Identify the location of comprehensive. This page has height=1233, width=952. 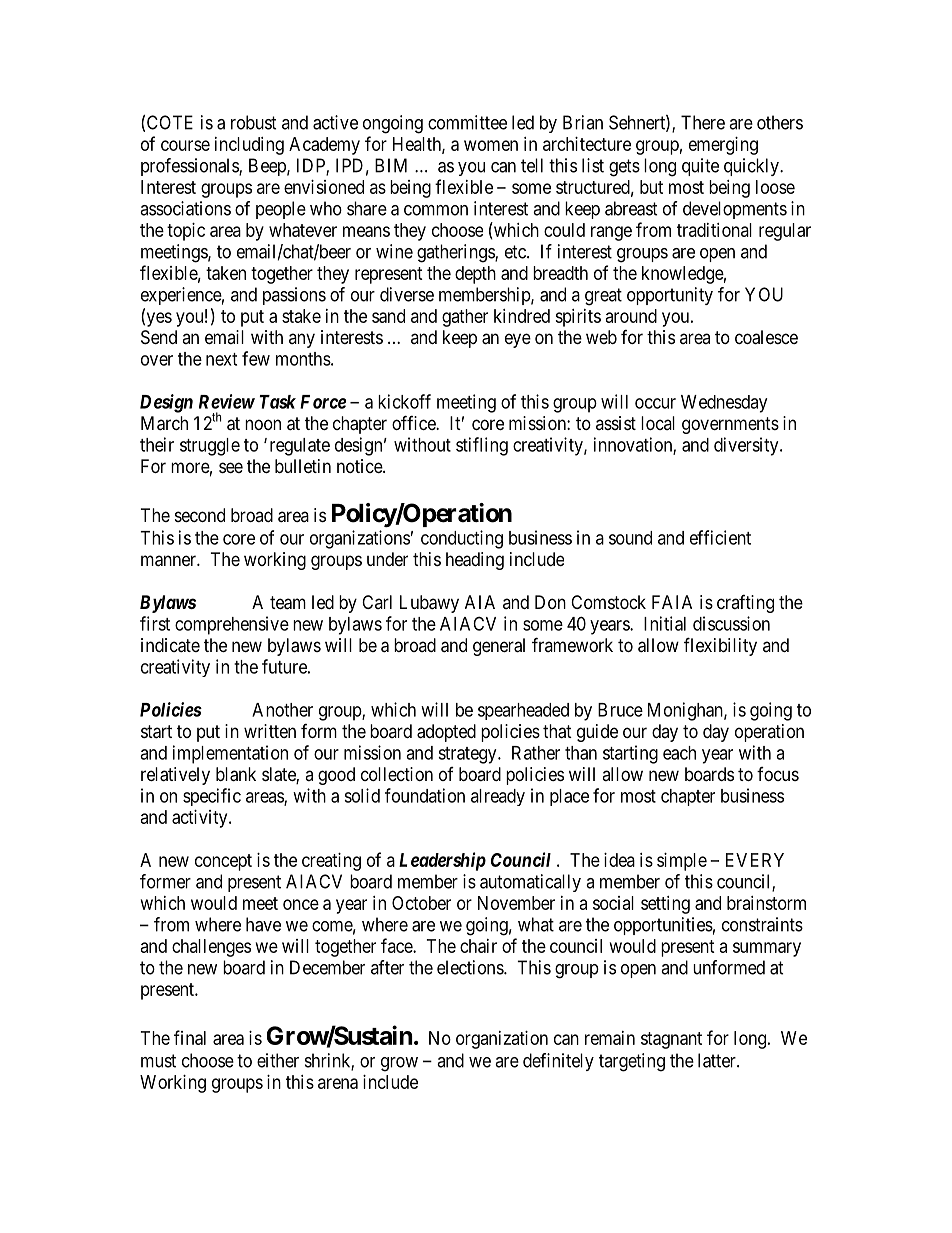
(232, 625).
